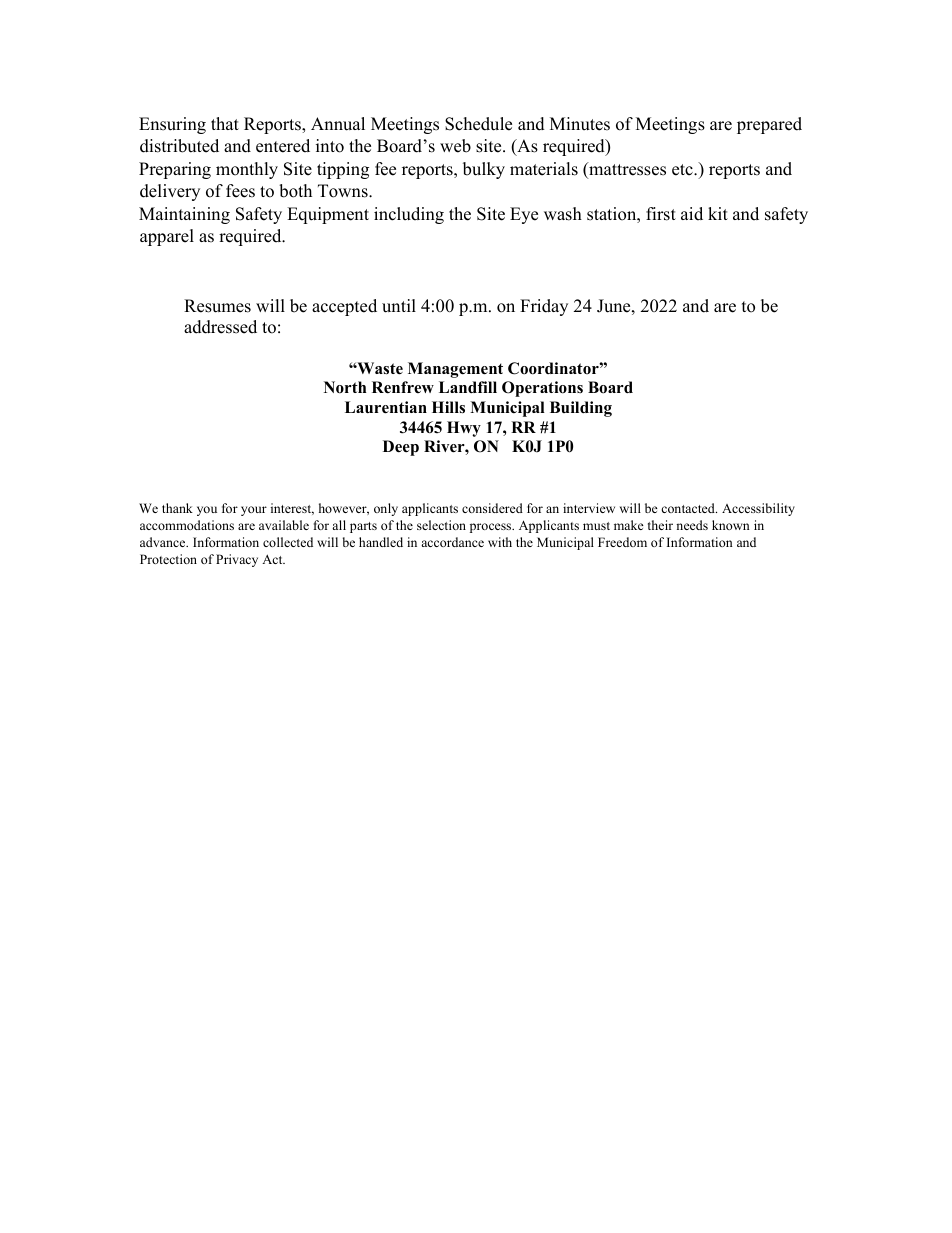 This document has height=1233, width=952. I want to click on prepared, so click(769, 125).
